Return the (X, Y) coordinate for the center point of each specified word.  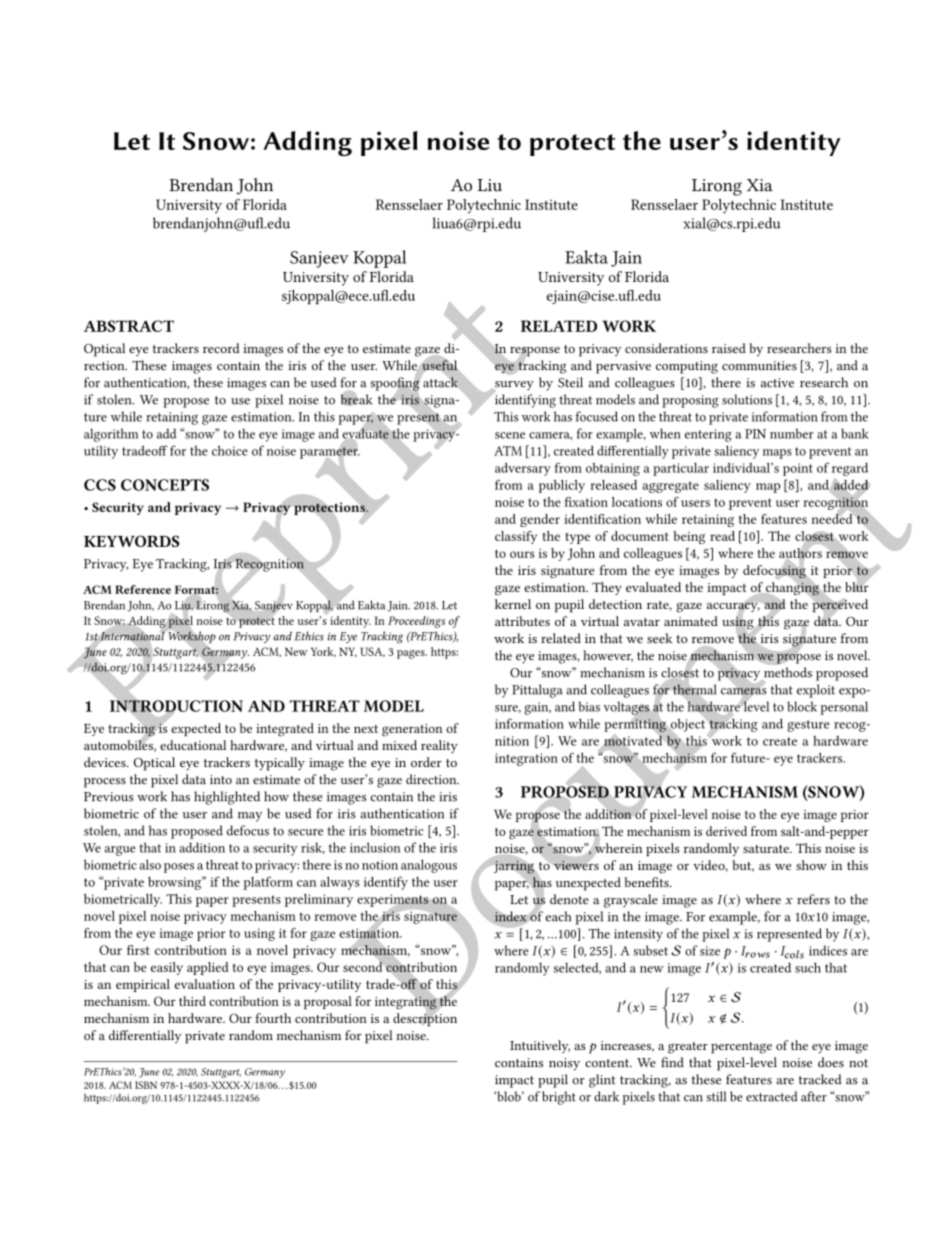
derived (726, 831)
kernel (513, 604)
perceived (839, 606)
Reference (143, 589)
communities (759, 366)
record (221, 348)
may (250, 817)
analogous (429, 866)
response (535, 353)
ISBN (146, 1085)
